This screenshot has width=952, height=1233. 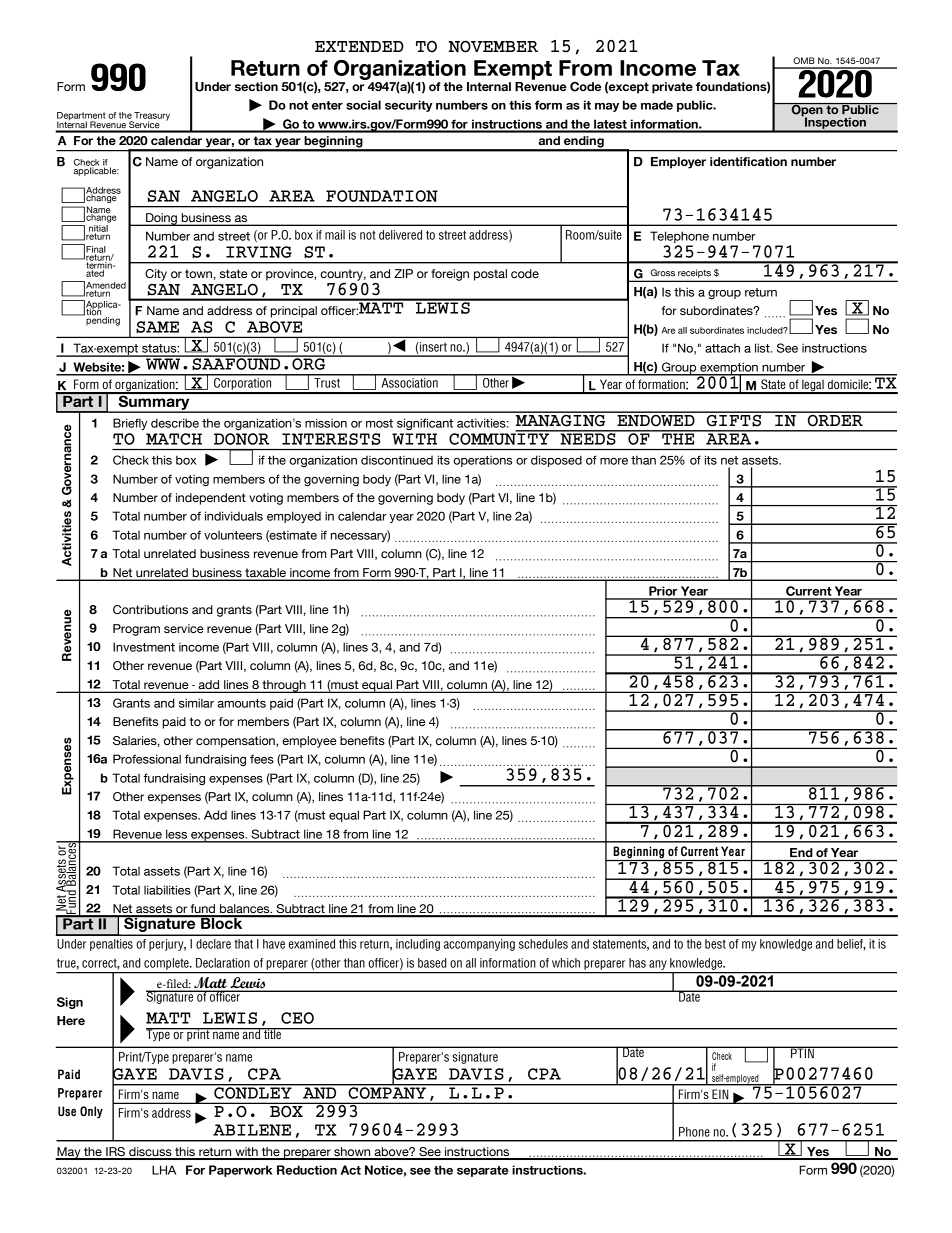 What do you see at coordinates (672, 88) in the screenshot?
I see `private` at bounding box center [672, 88].
